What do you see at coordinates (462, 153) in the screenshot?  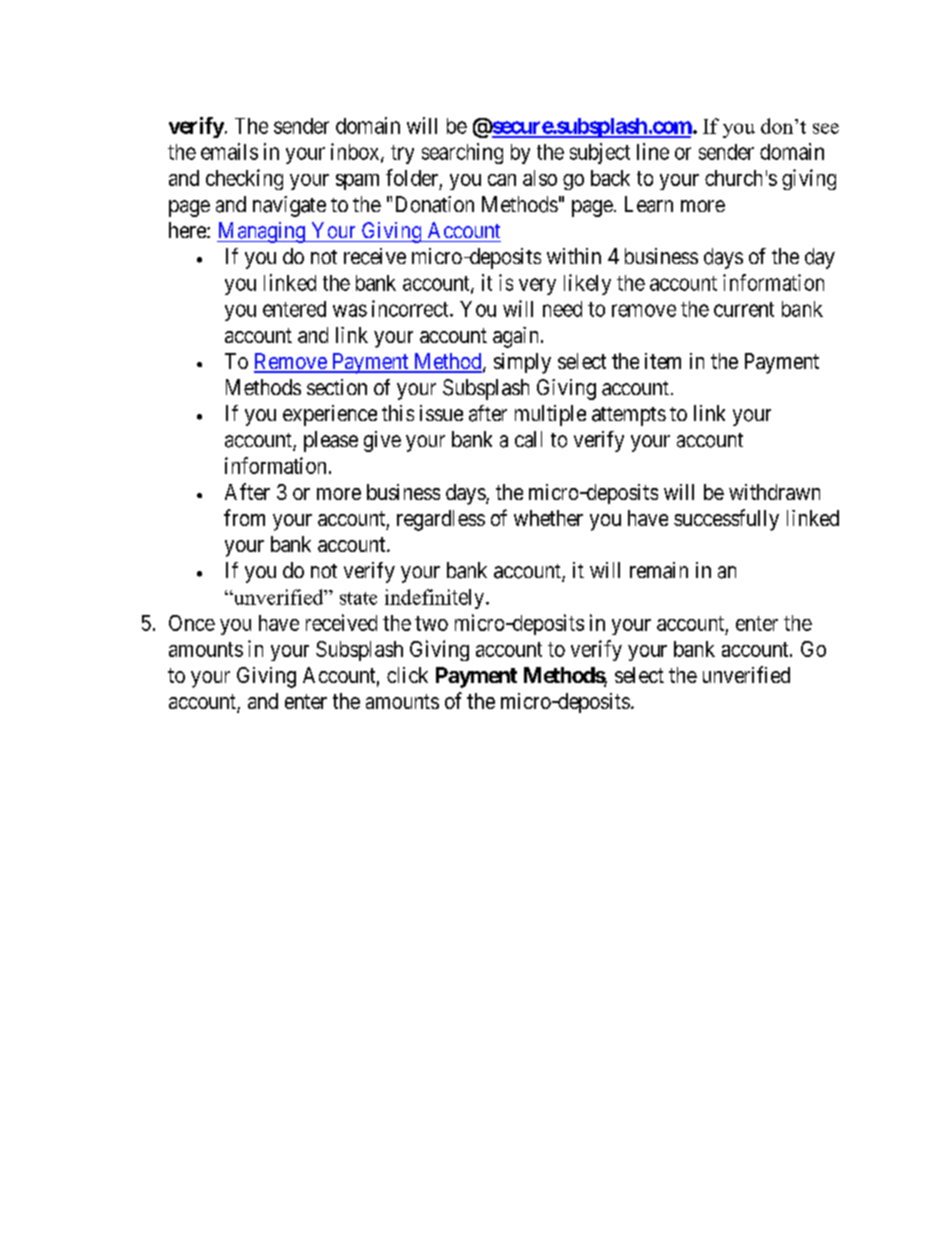 I see `searching` at bounding box center [462, 153].
